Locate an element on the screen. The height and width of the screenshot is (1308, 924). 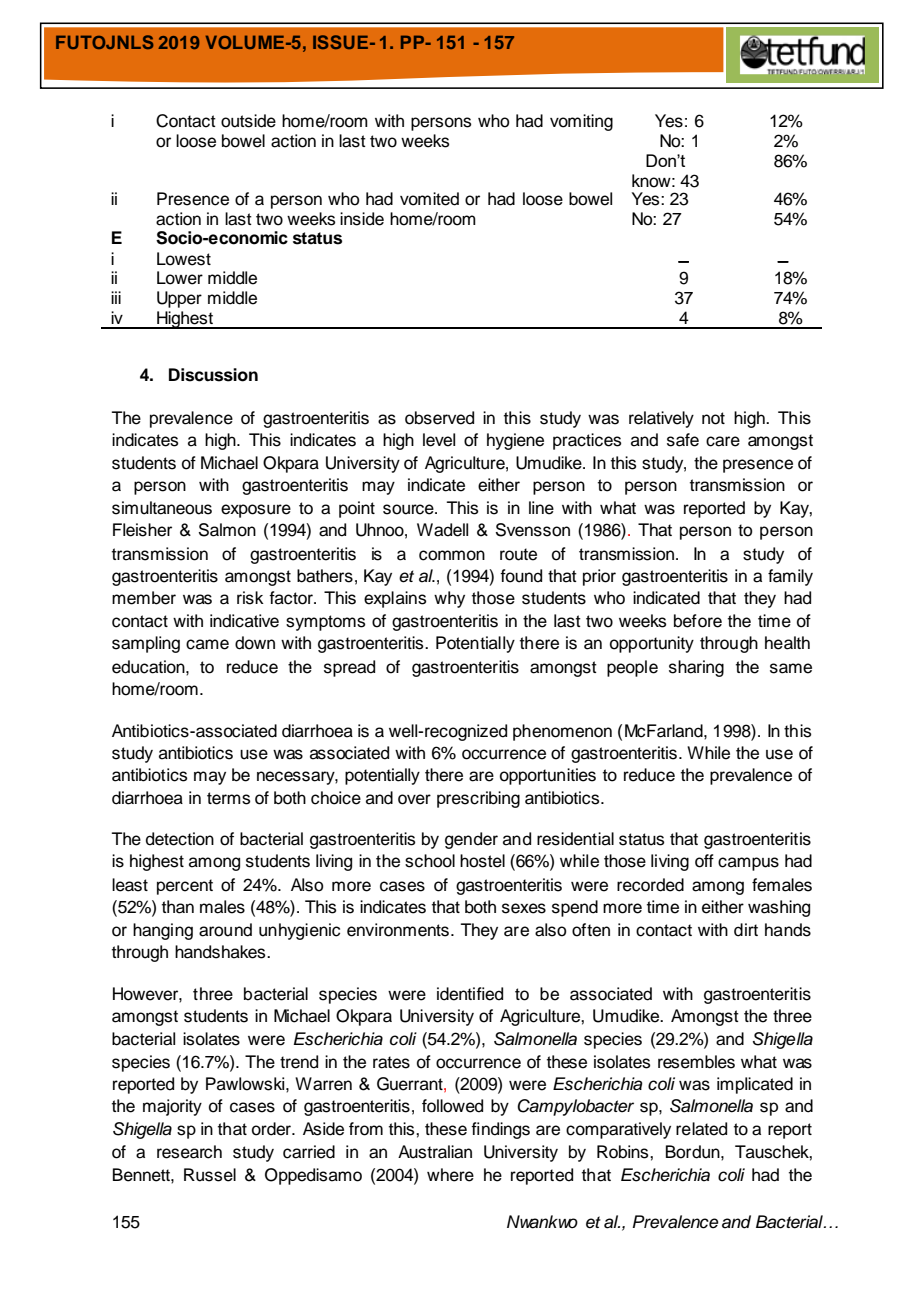
vomiting is located at coordinates (581, 122).
